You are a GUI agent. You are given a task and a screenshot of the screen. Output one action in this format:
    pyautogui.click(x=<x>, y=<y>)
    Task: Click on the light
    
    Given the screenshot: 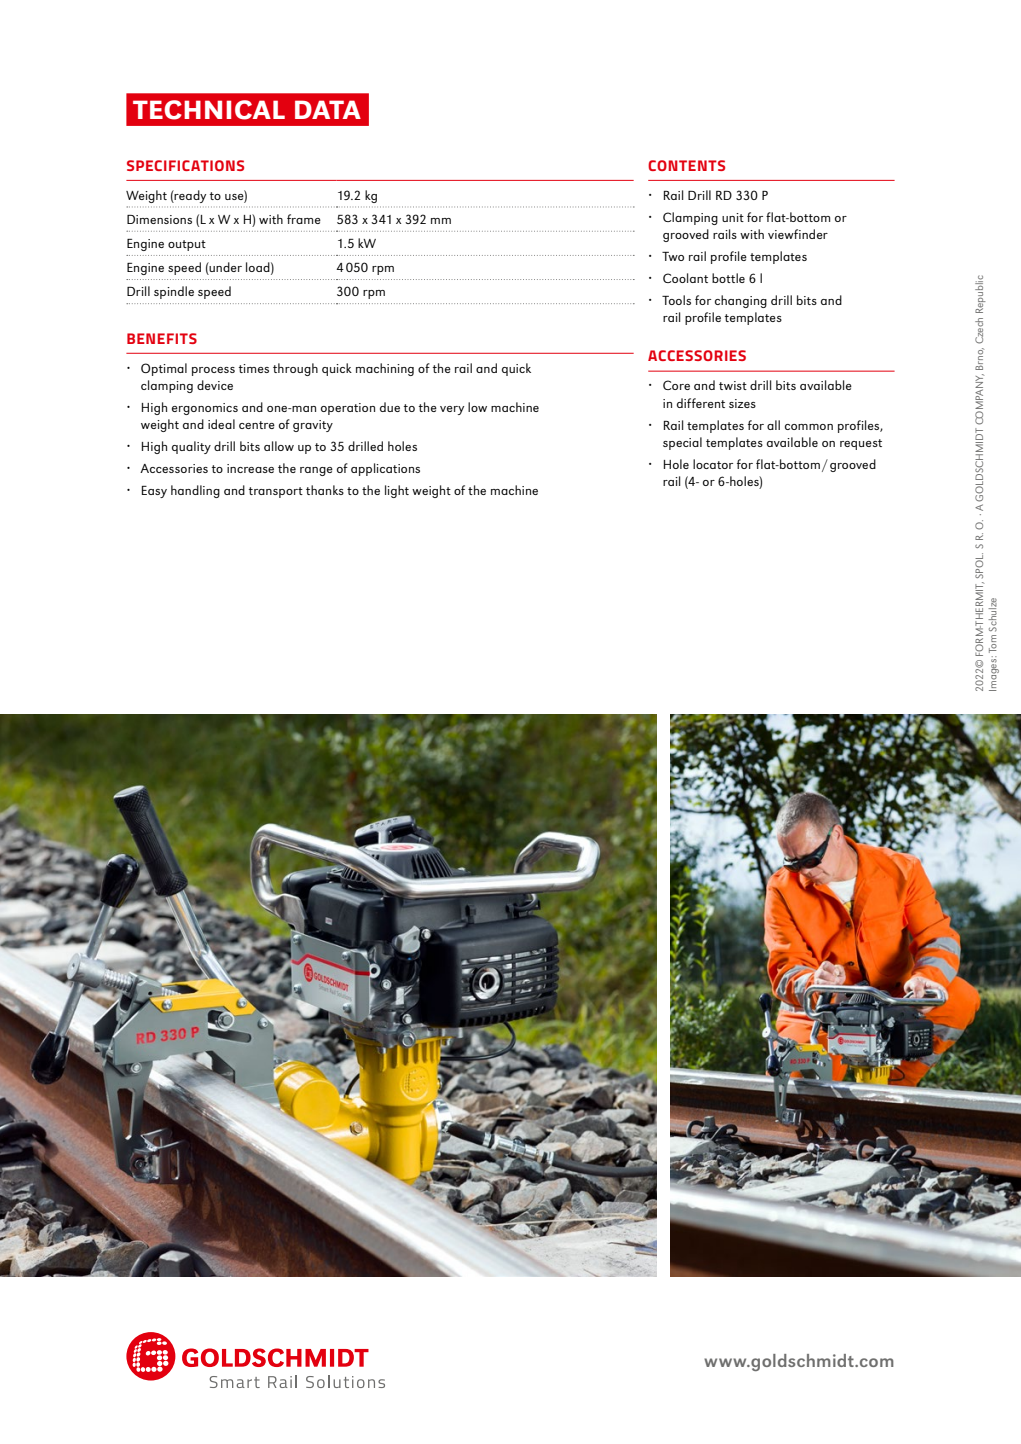 What is the action you would take?
    pyautogui.click(x=397, y=491)
